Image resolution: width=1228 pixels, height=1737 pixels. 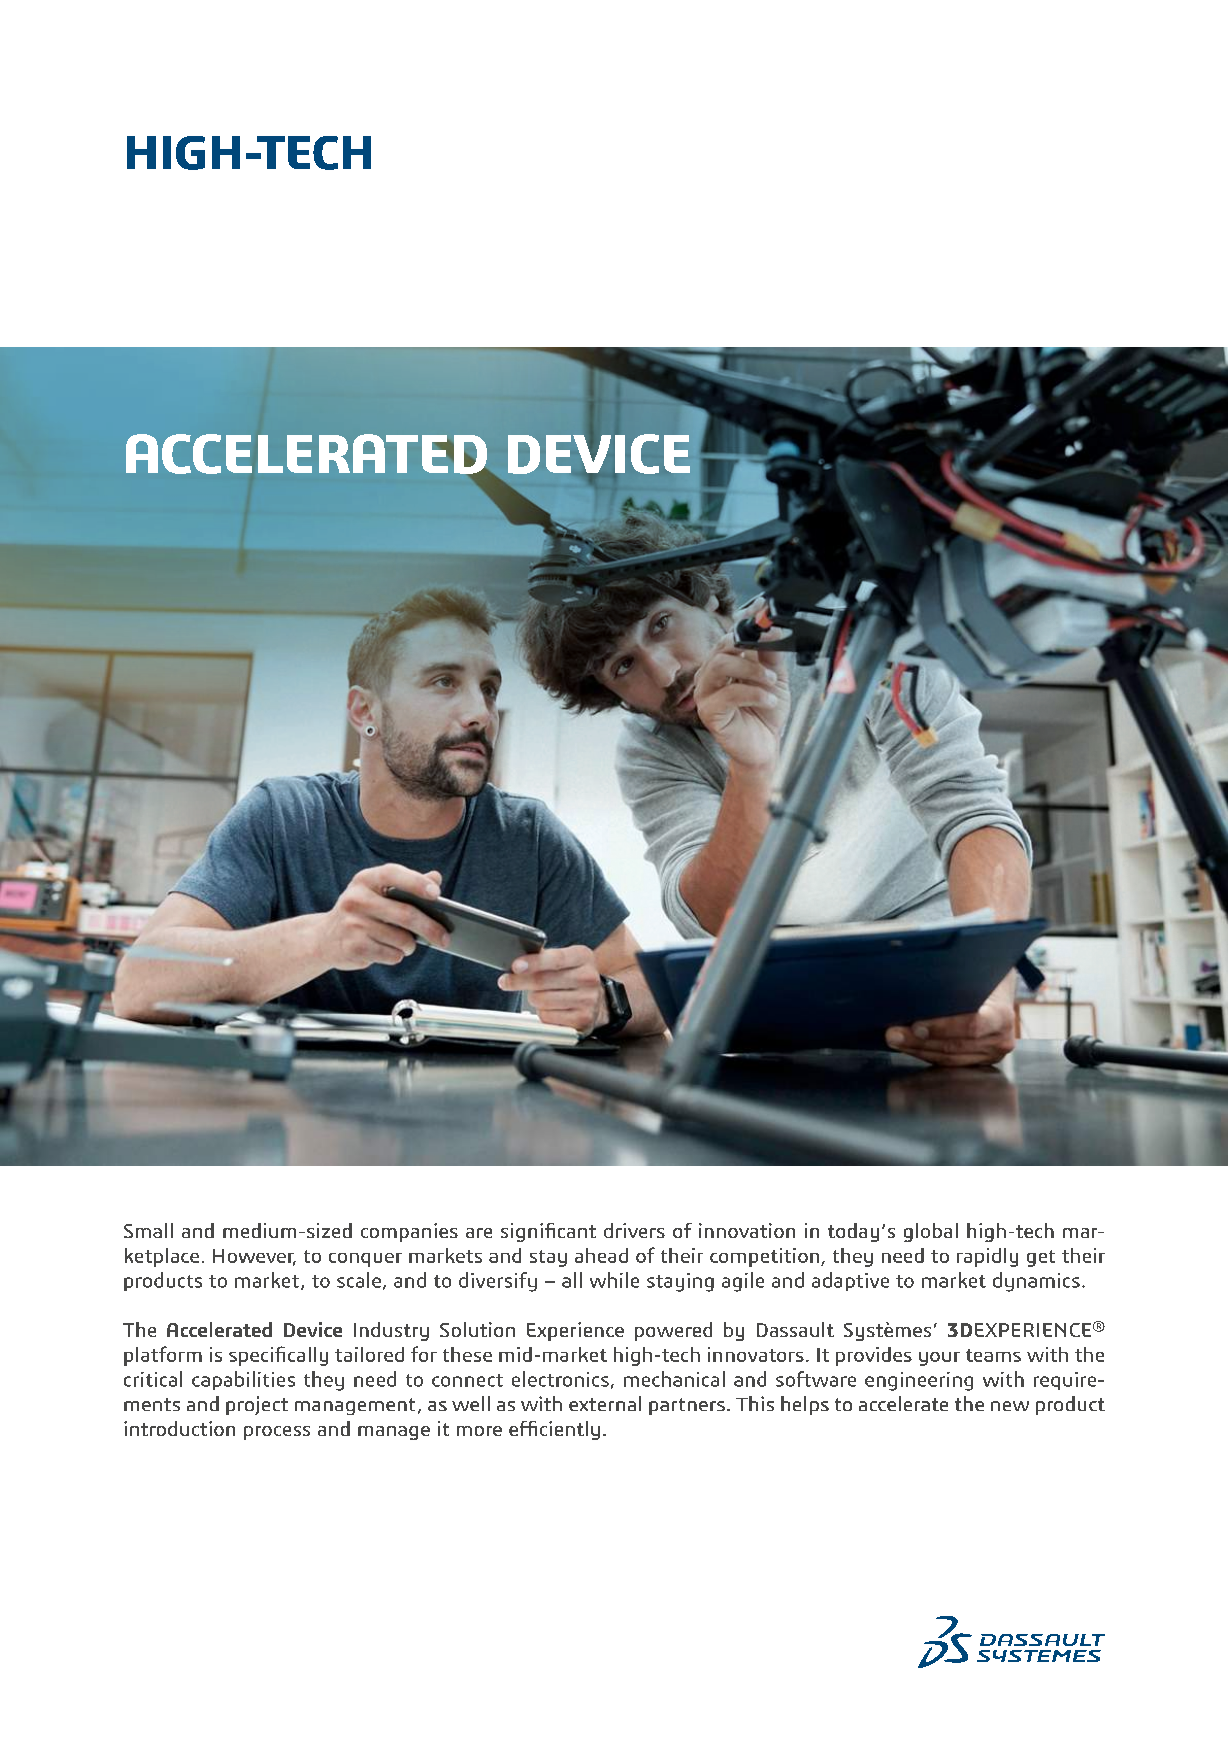 What do you see at coordinates (939, 1359) in the screenshot?
I see `your` at bounding box center [939, 1359].
